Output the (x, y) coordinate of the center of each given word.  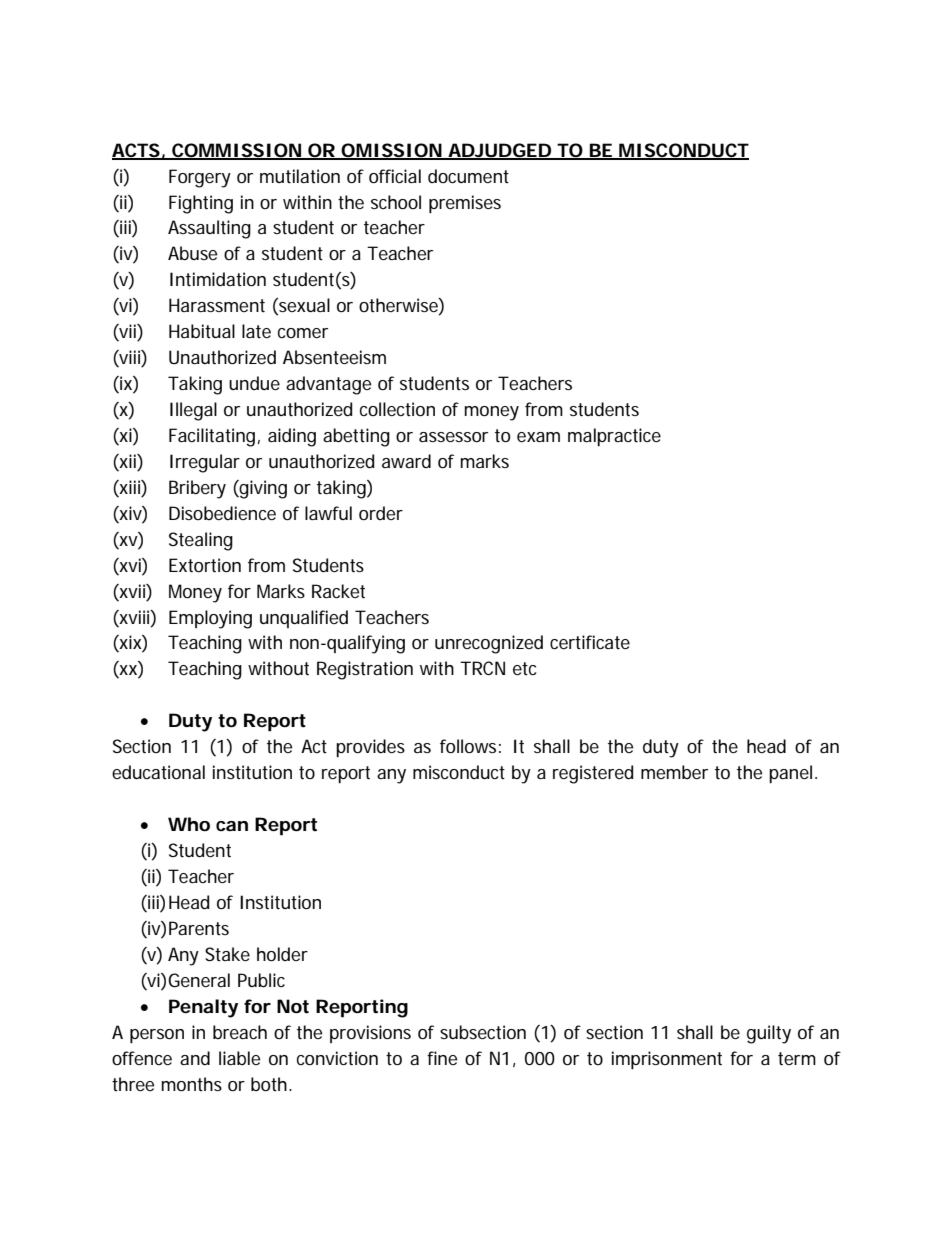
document (468, 176)
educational (158, 772)
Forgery (200, 178)
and (195, 1058)
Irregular (205, 463)
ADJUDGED (499, 151)
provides (370, 748)
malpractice (614, 437)
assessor (453, 437)
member (674, 772)
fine (442, 1058)
